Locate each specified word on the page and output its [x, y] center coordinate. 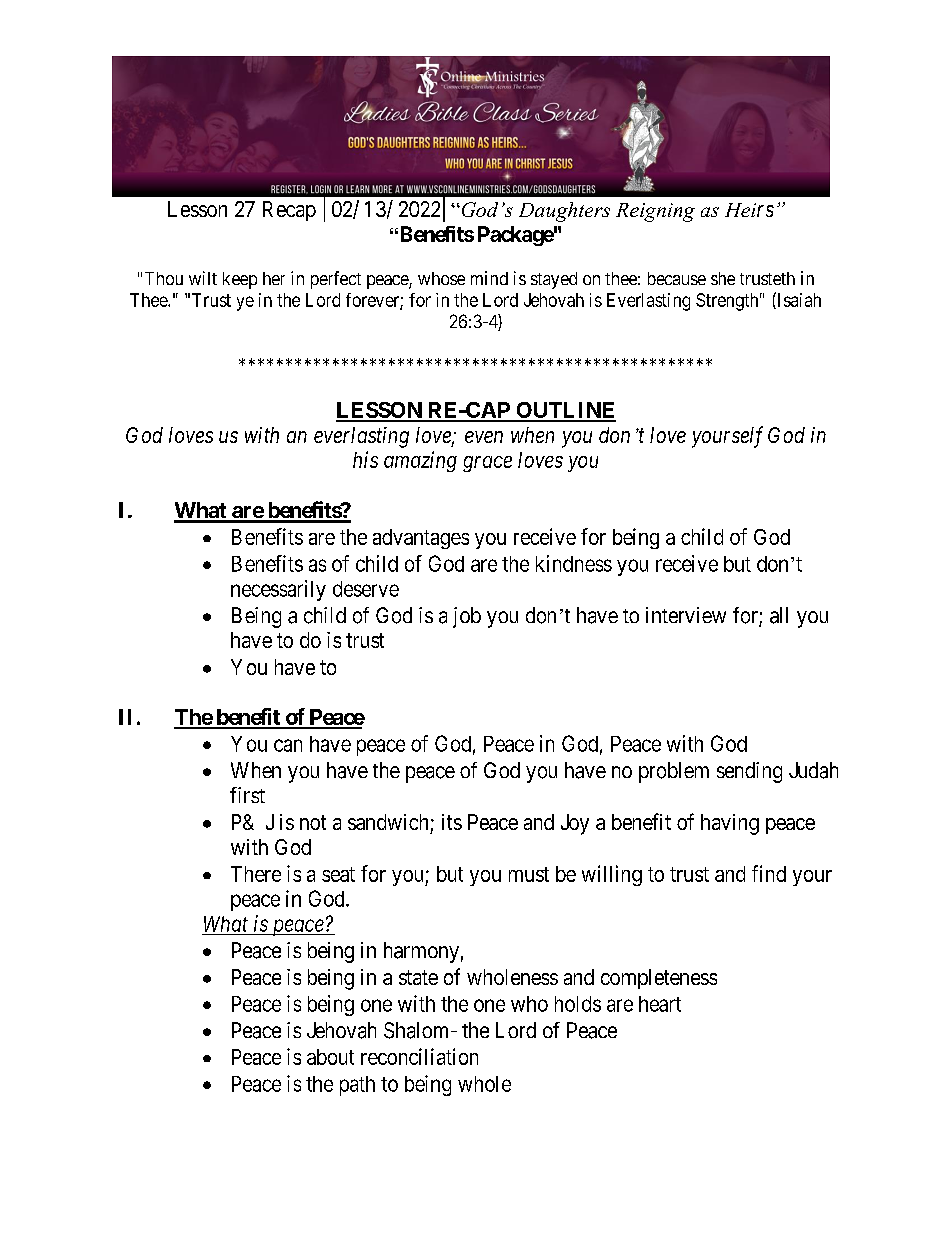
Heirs [749, 210]
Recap [289, 211]
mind [489, 278]
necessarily [278, 590]
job [467, 617]
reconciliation [419, 1056]
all [779, 615]
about [330, 1057]
